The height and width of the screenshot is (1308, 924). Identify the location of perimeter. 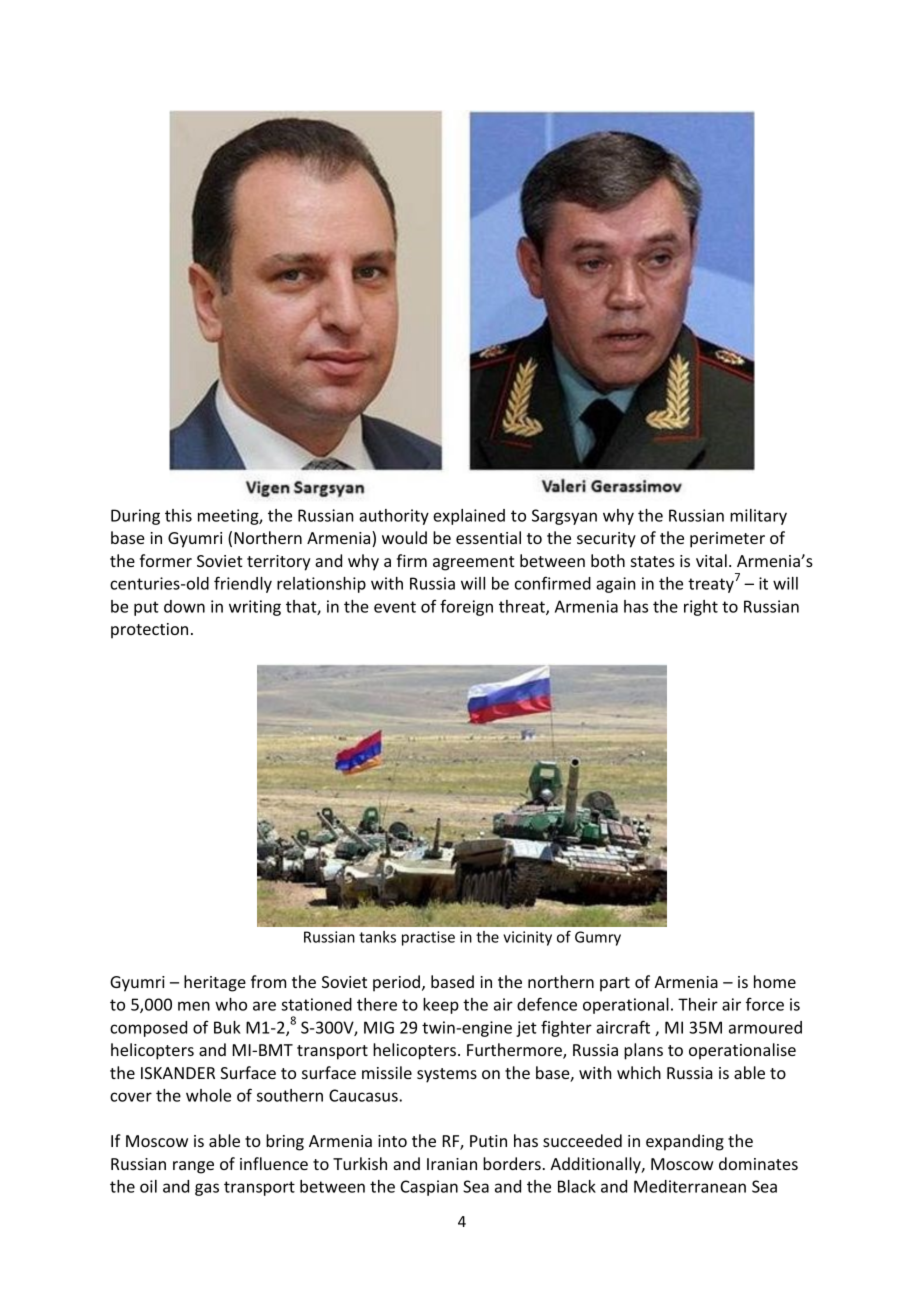
(727, 540).
